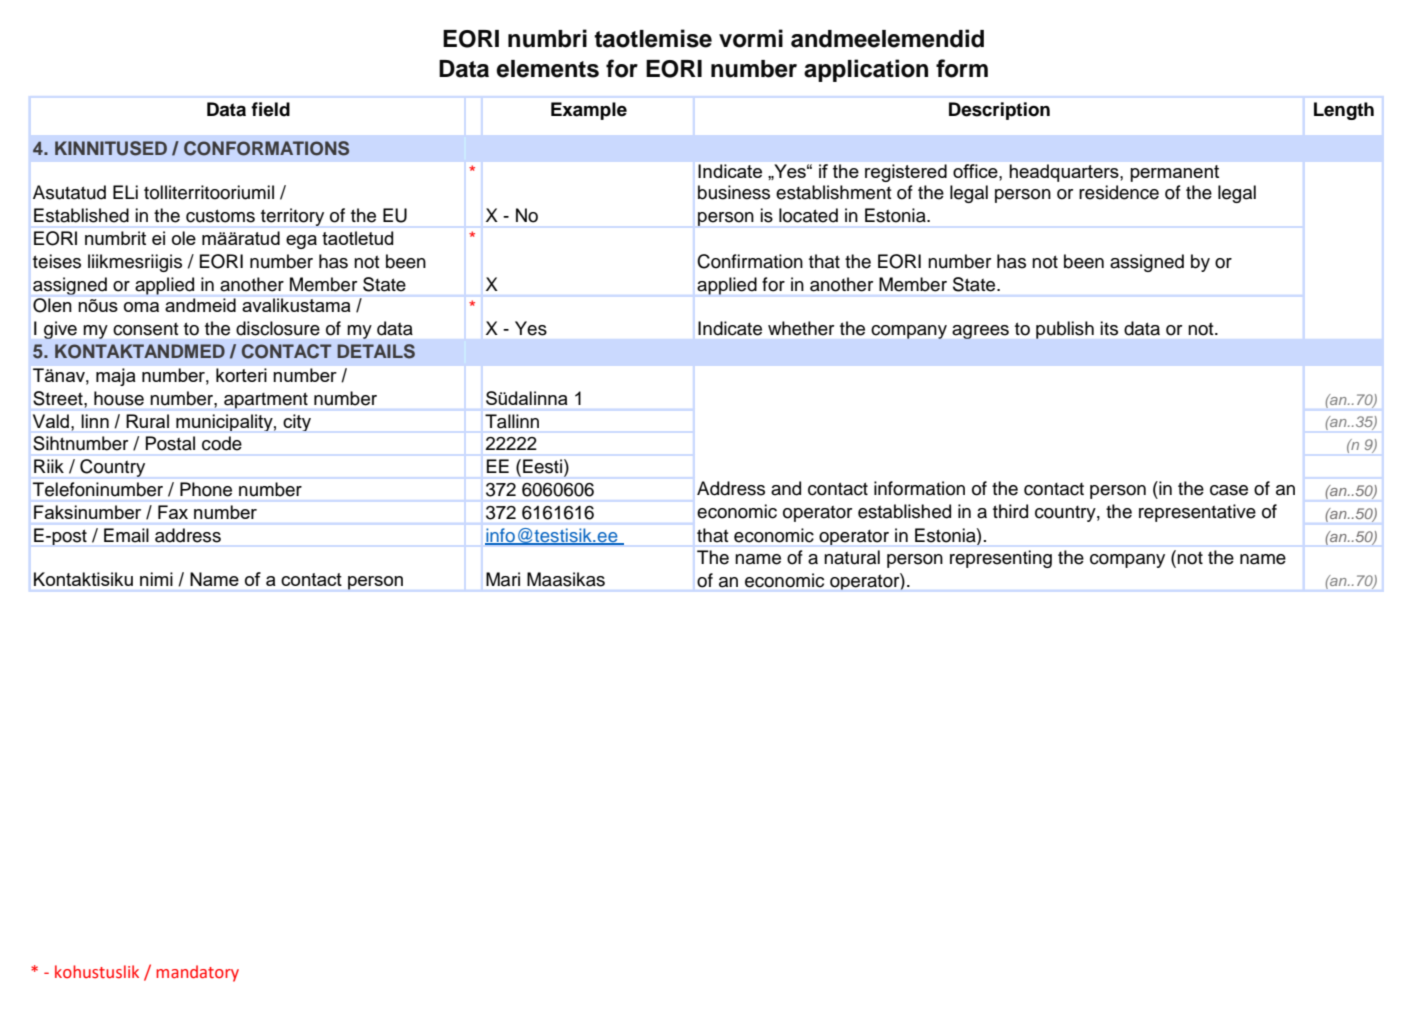  I want to click on Mari, so click(503, 579).
